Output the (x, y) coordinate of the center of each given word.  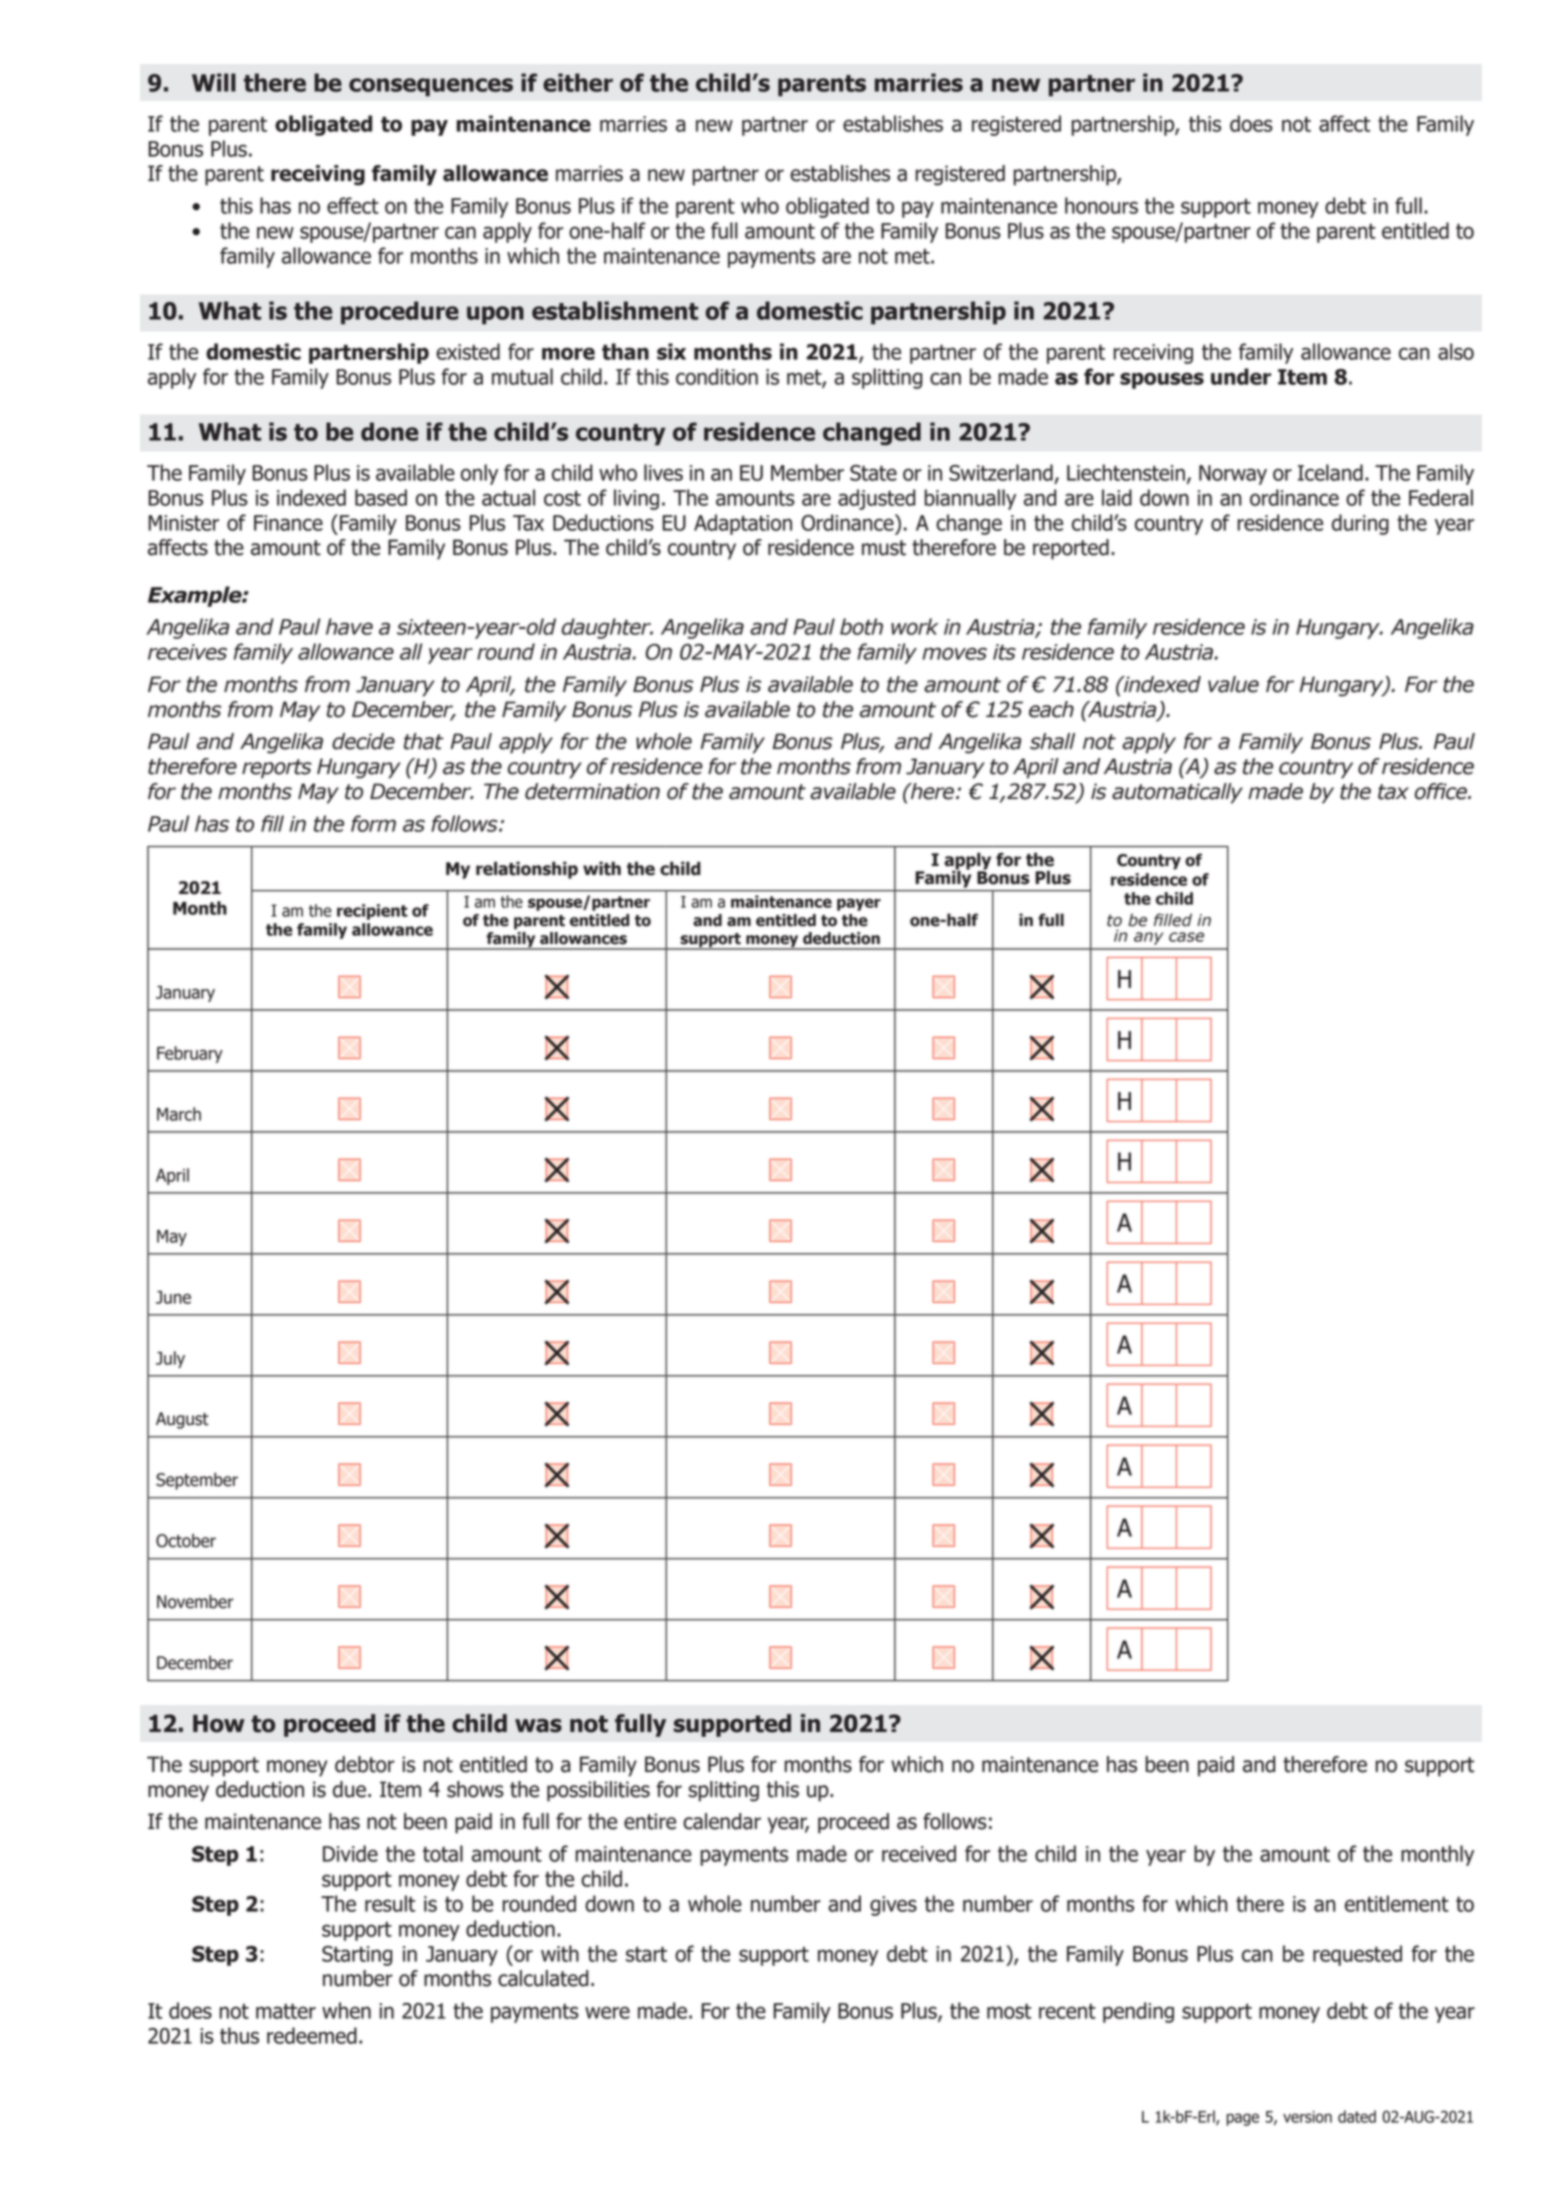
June (173, 1297)
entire (650, 1821)
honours (1101, 205)
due (349, 1789)
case (1186, 937)
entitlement (1397, 1903)
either (578, 82)
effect (353, 205)
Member (807, 472)
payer (859, 904)
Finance (288, 523)
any (1148, 938)
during (1360, 524)
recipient (372, 912)
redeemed (312, 2035)
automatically (1177, 793)
